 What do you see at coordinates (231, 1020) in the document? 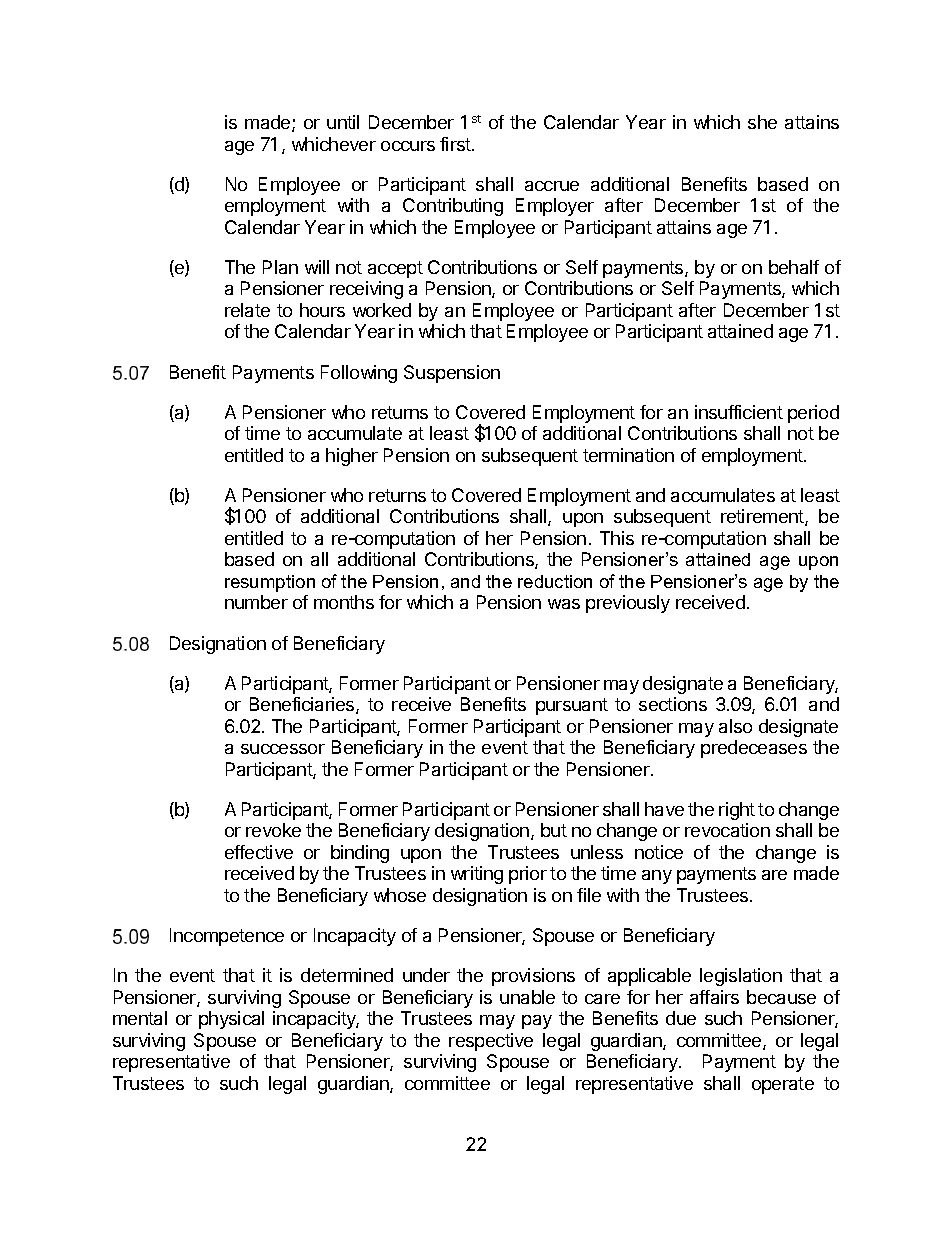
I see `physical` at bounding box center [231, 1020].
